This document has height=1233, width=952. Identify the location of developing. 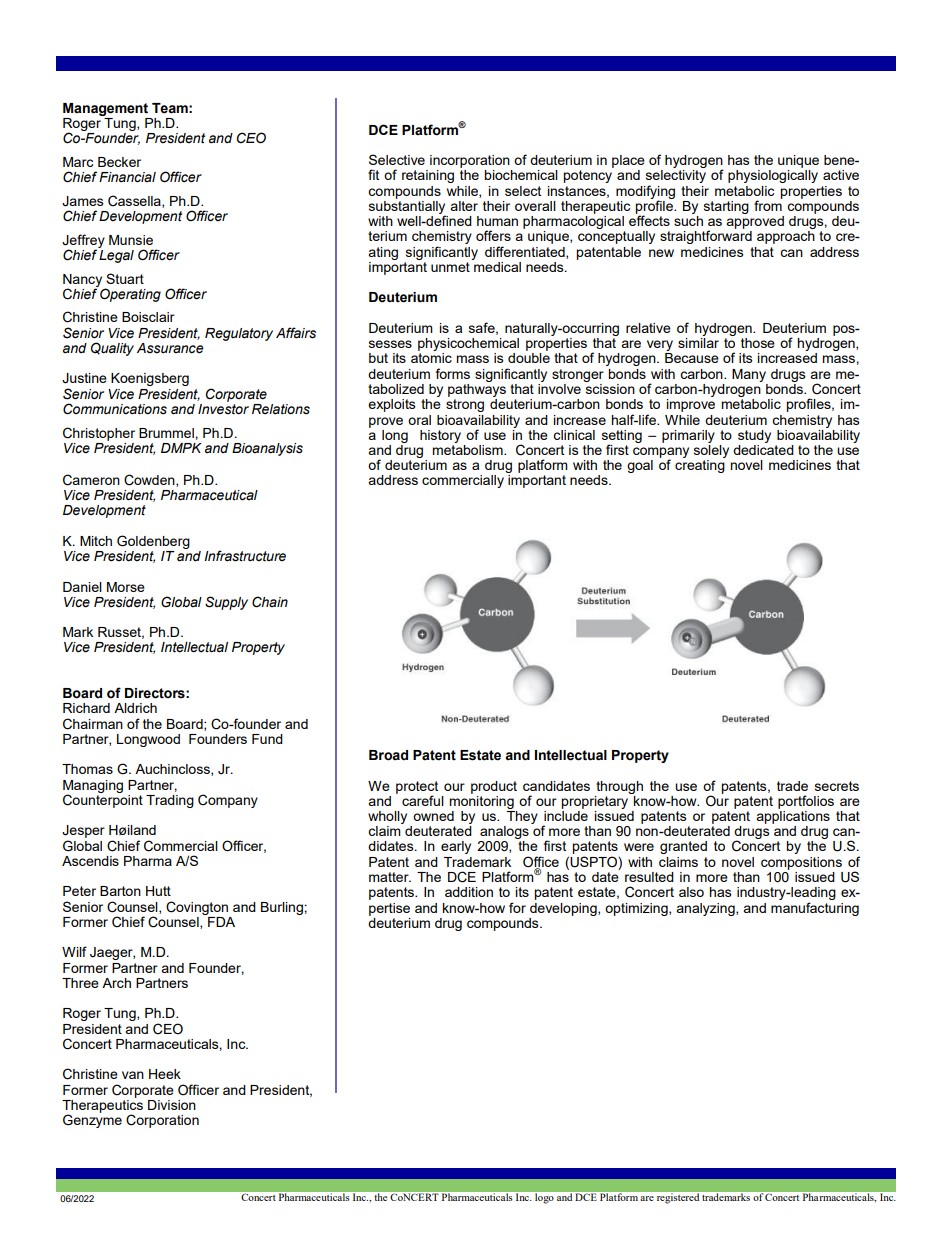
(564, 909).
